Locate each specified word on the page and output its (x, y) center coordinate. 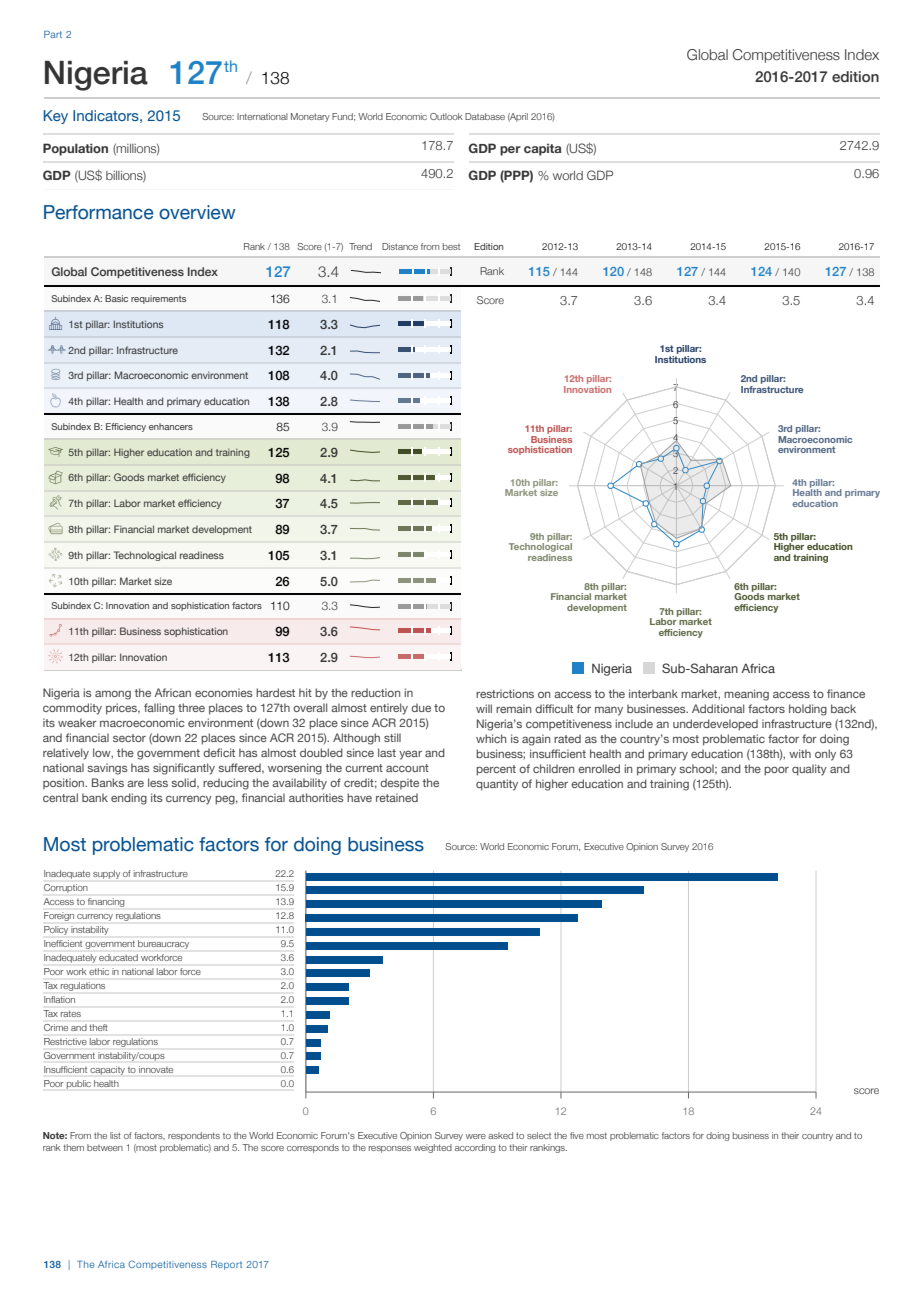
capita (542, 149)
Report (226, 1265)
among (113, 695)
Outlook (446, 116)
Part (53, 34)
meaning (746, 695)
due (421, 707)
